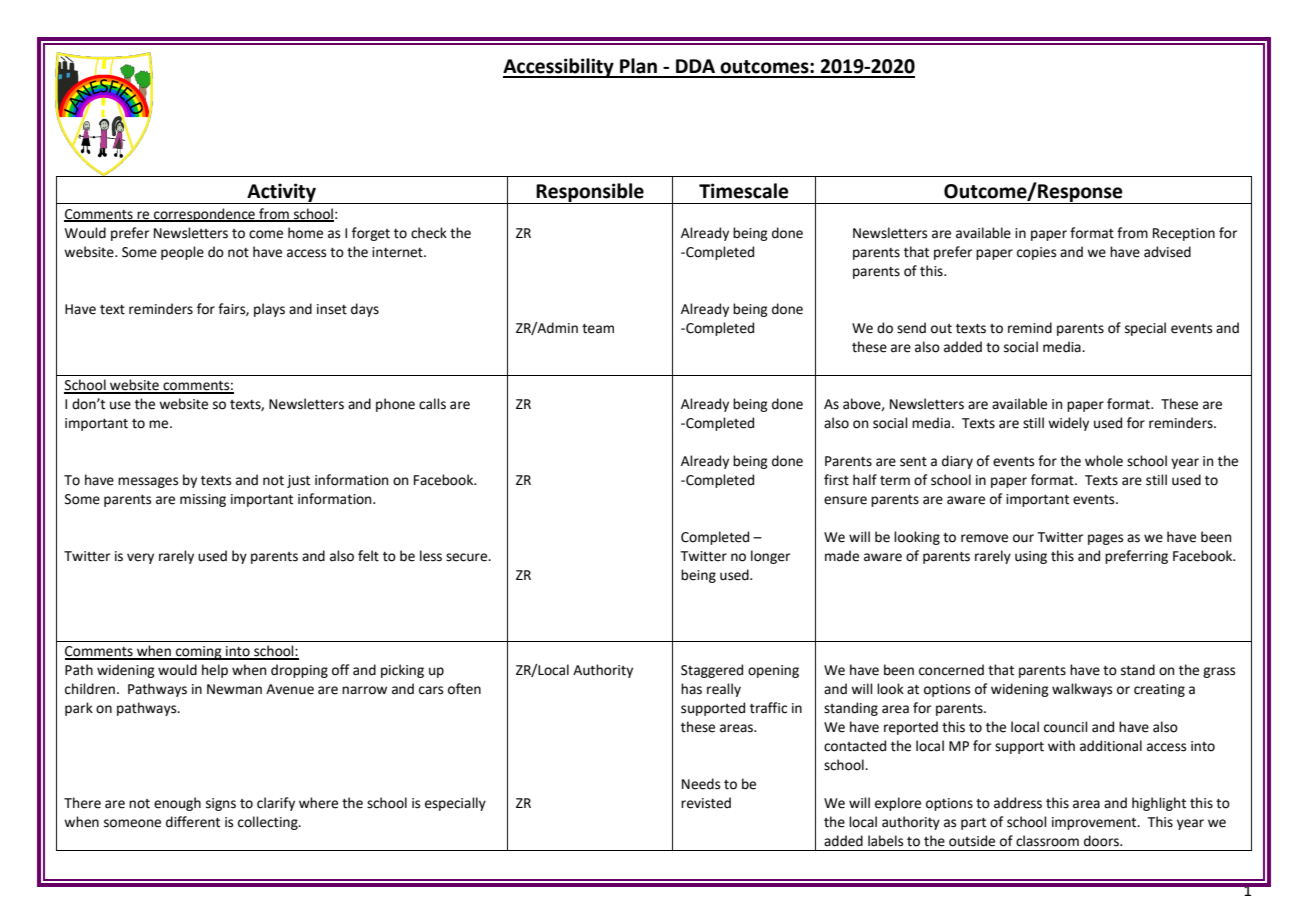 The width and height of the screenshot is (1308, 924). Describe the element at coordinates (1184, 234) in the screenshot. I see `Reception` at that location.
